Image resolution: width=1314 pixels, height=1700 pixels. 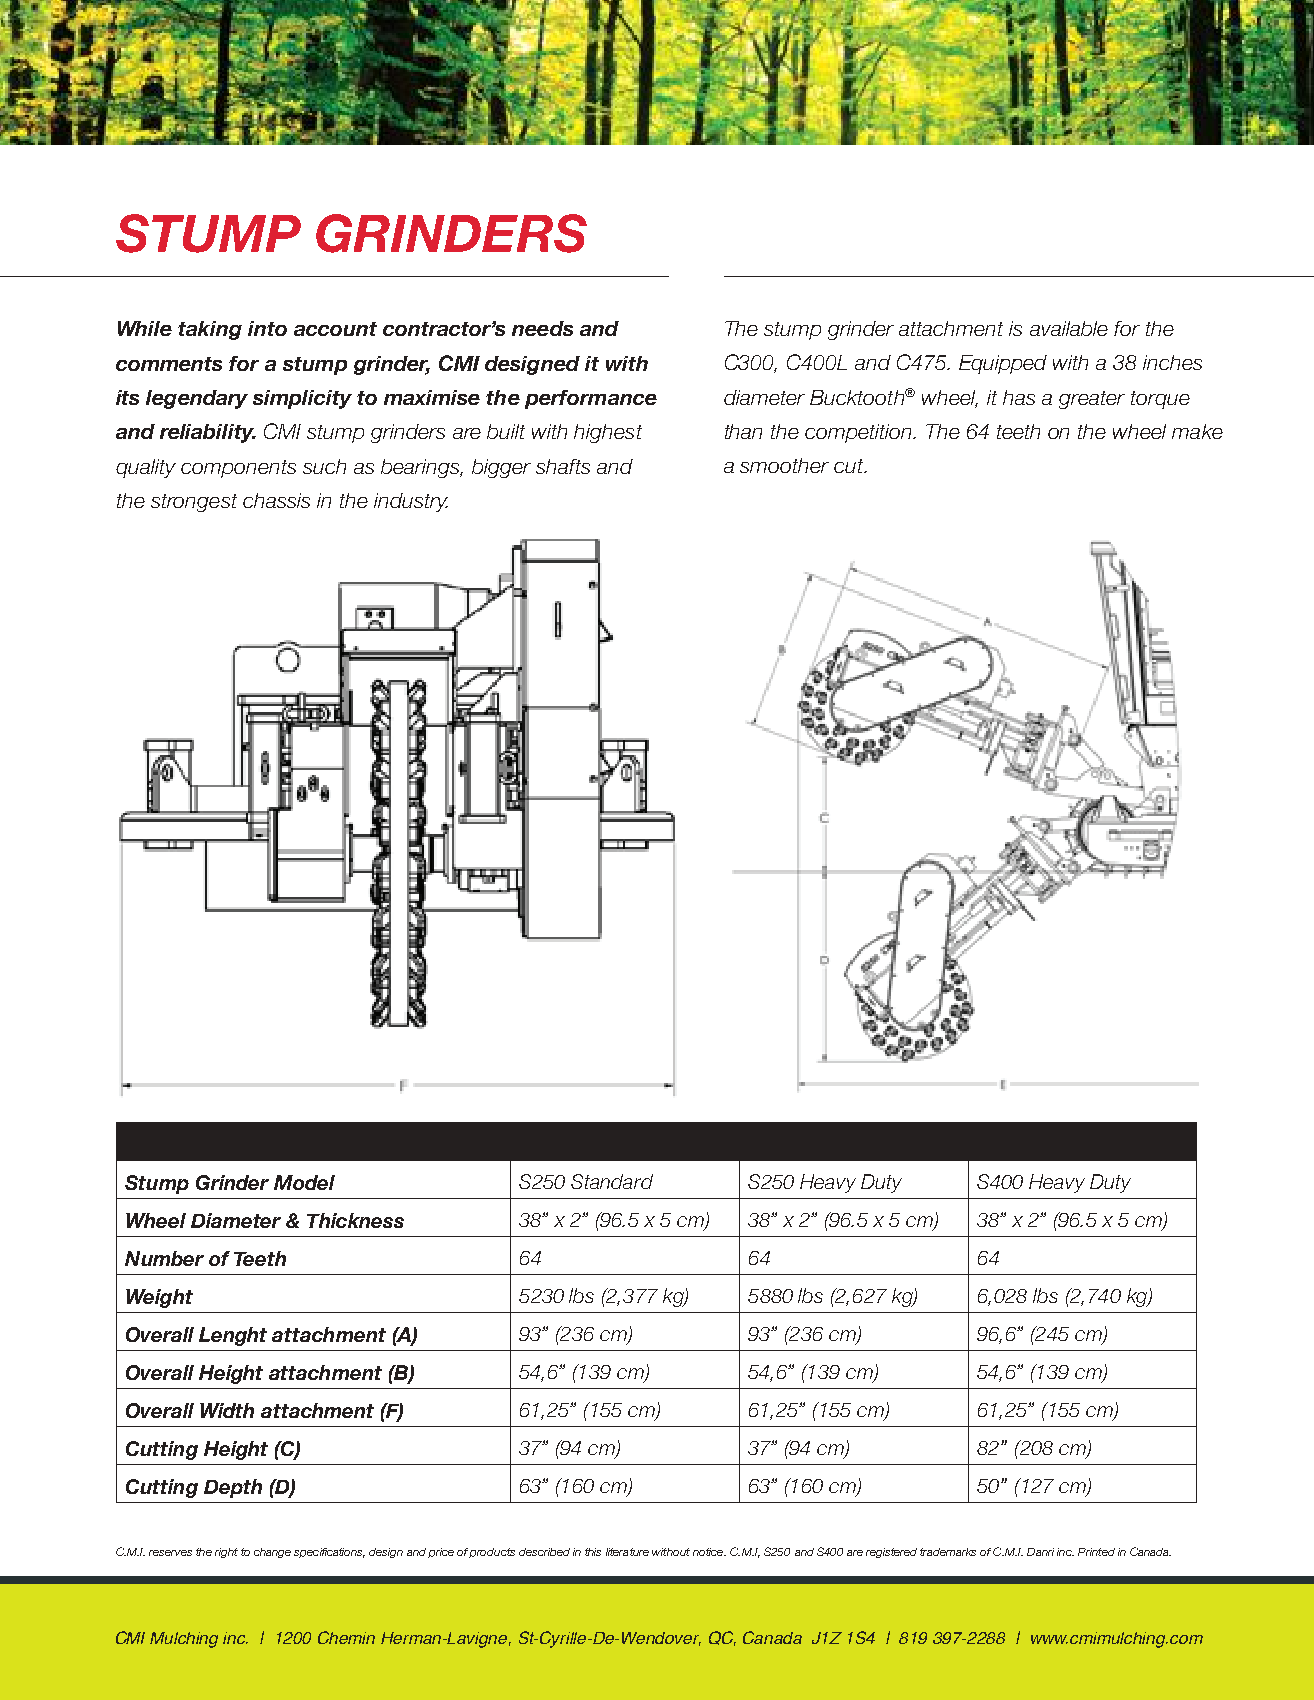 What do you see at coordinates (355, 1220) in the screenshot?
I see `Thickness` at bounding box center [355, 1220].
